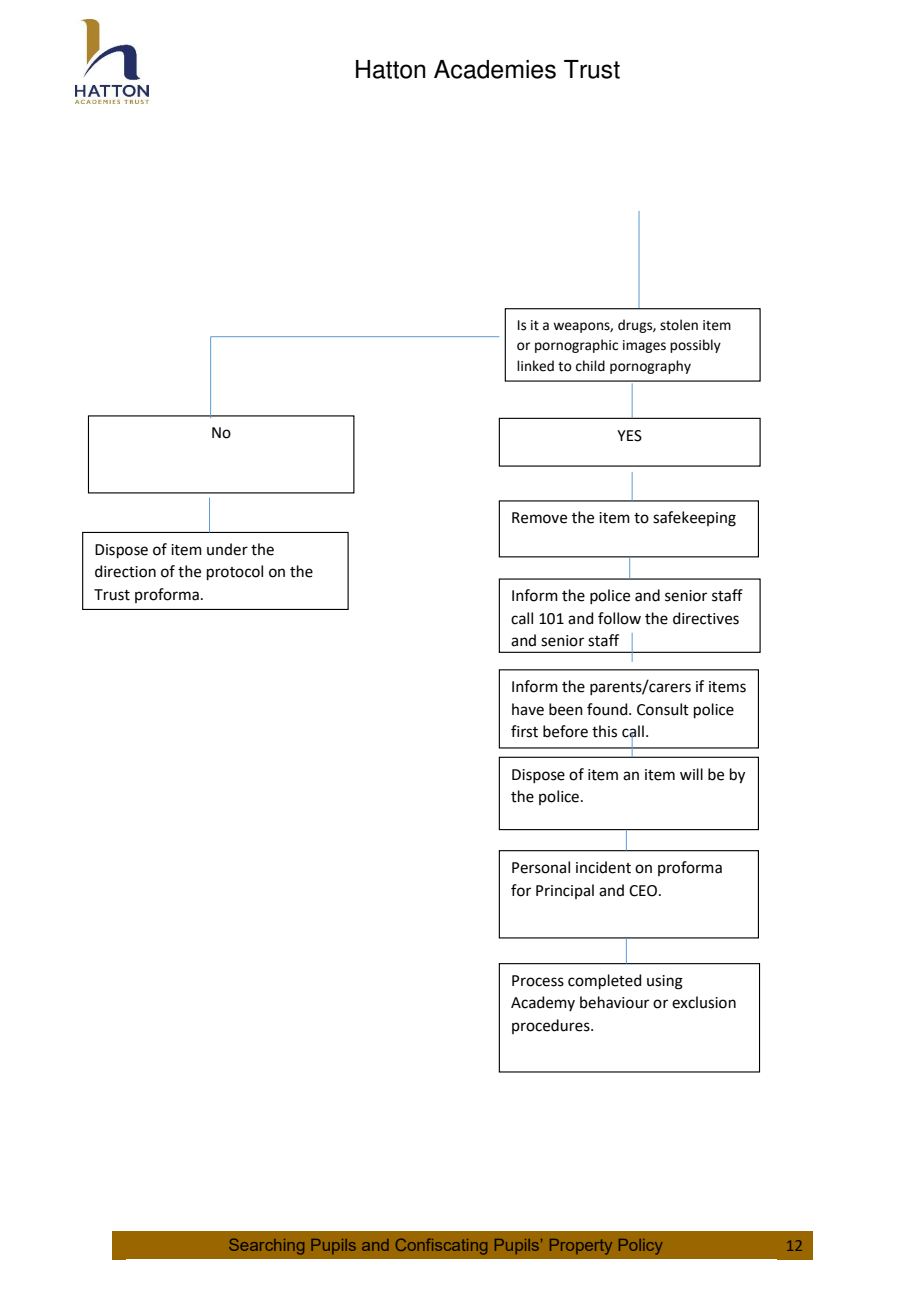 The image size is (924, 1308). I want to click on Remove, so click(539, 518).
